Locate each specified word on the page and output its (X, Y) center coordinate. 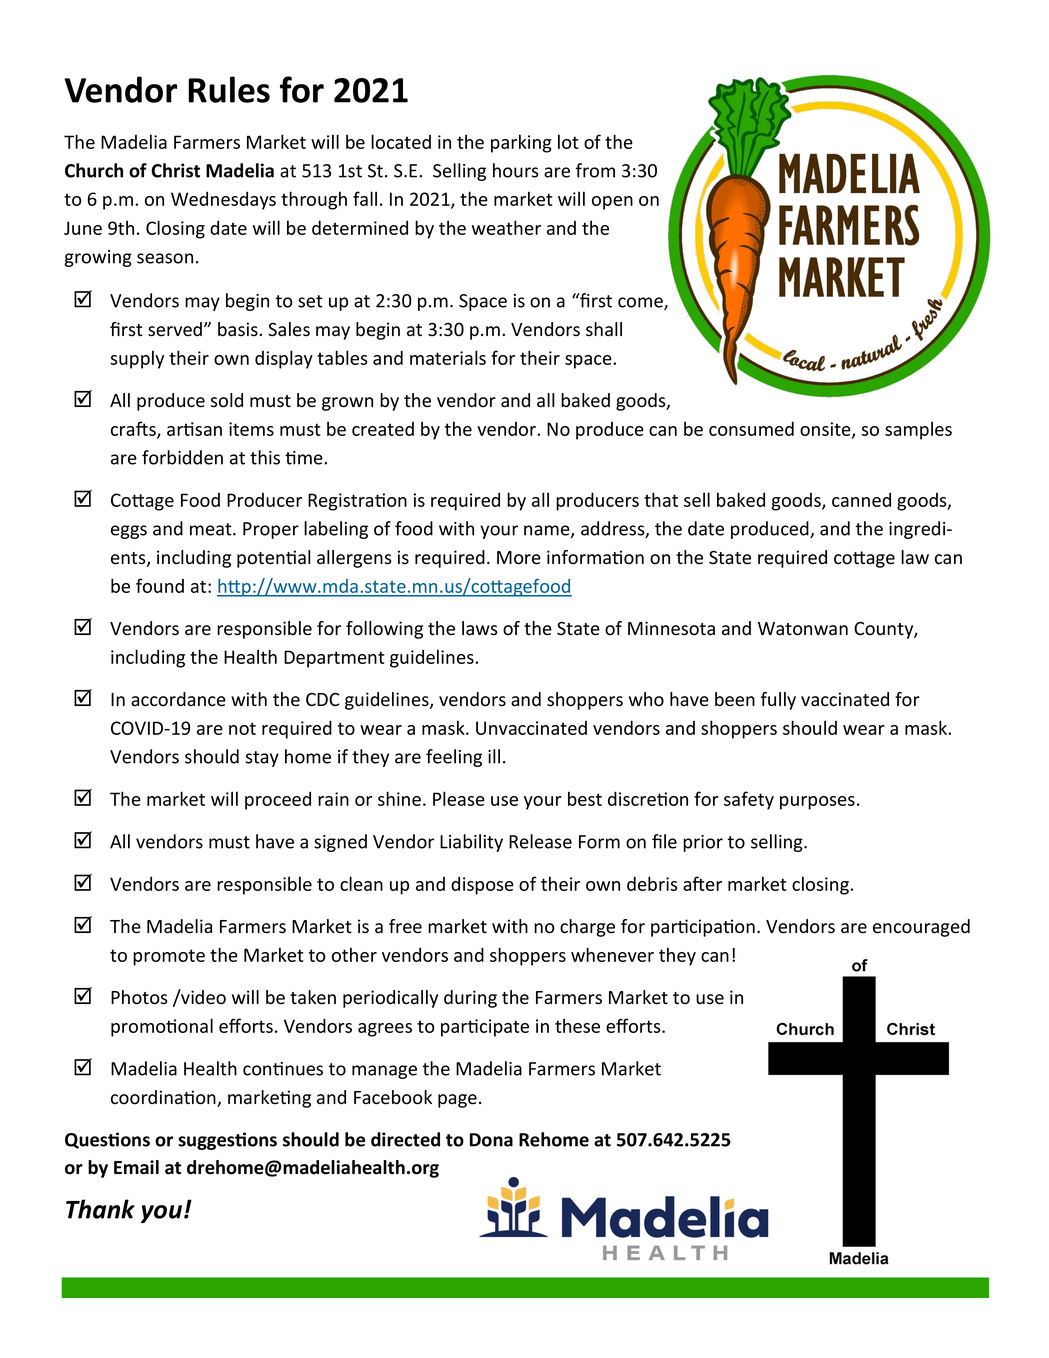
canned (861, 499)
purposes (817, 803)
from (595, 170)
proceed (278, 800)
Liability (471, 843)
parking (521, 143)
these (577, 1025)
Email (136, 1167)
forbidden (182, 457)
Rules (229, 89)
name (548, 531)
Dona (491, 1140)
